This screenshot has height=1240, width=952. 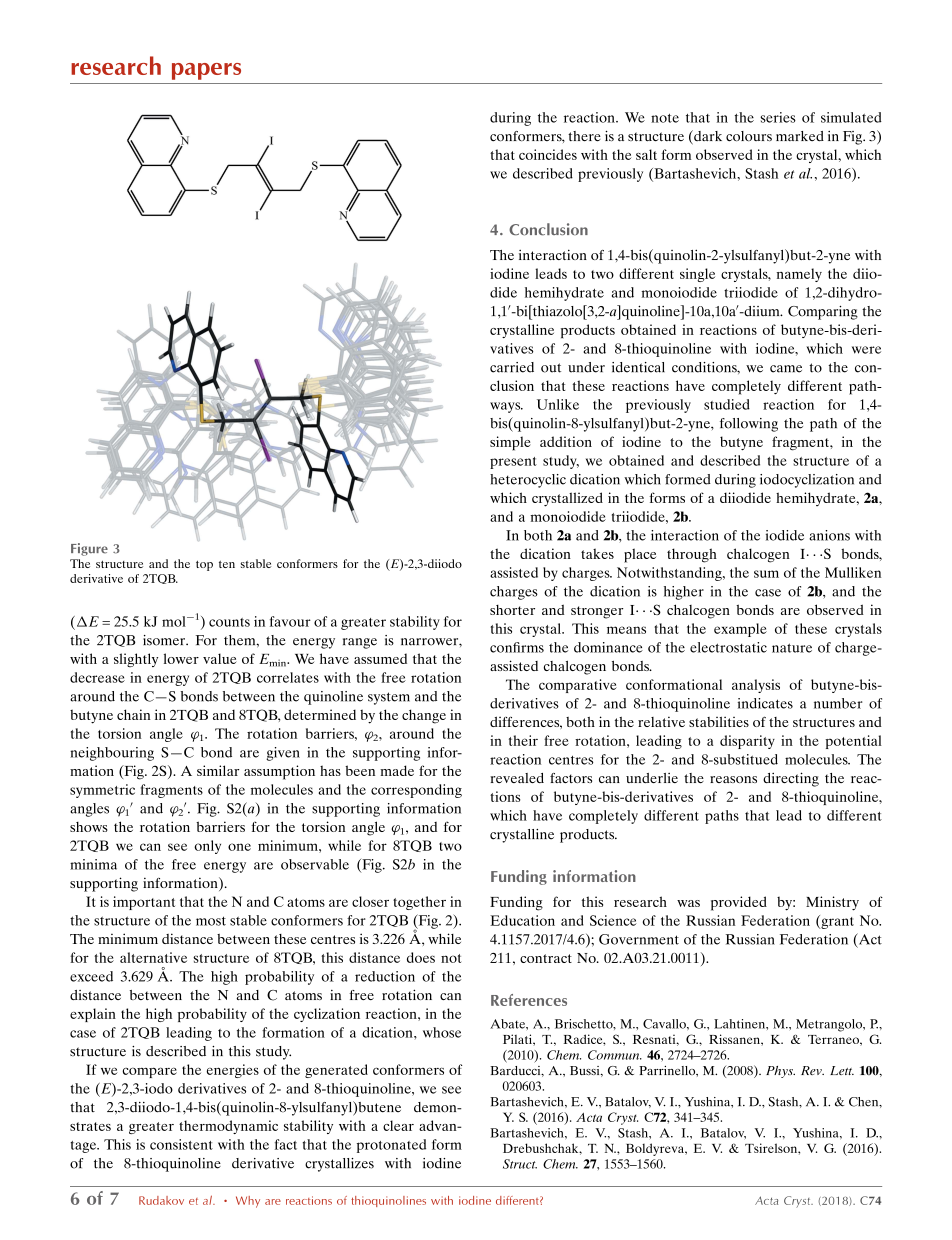 I want to click on coincides, so click(x=548, y=154).
